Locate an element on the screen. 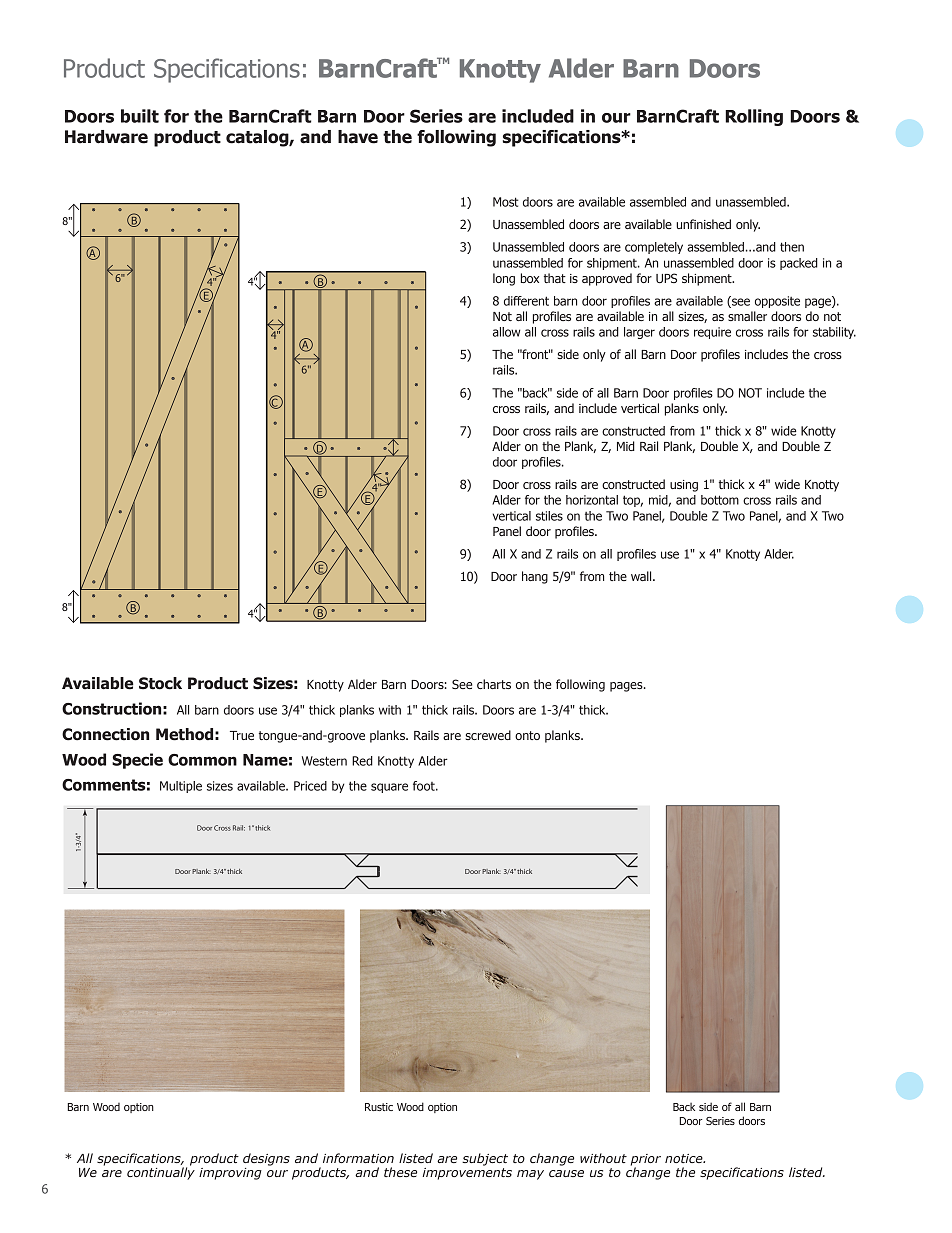  Most is located at coordinates (505, 202).
